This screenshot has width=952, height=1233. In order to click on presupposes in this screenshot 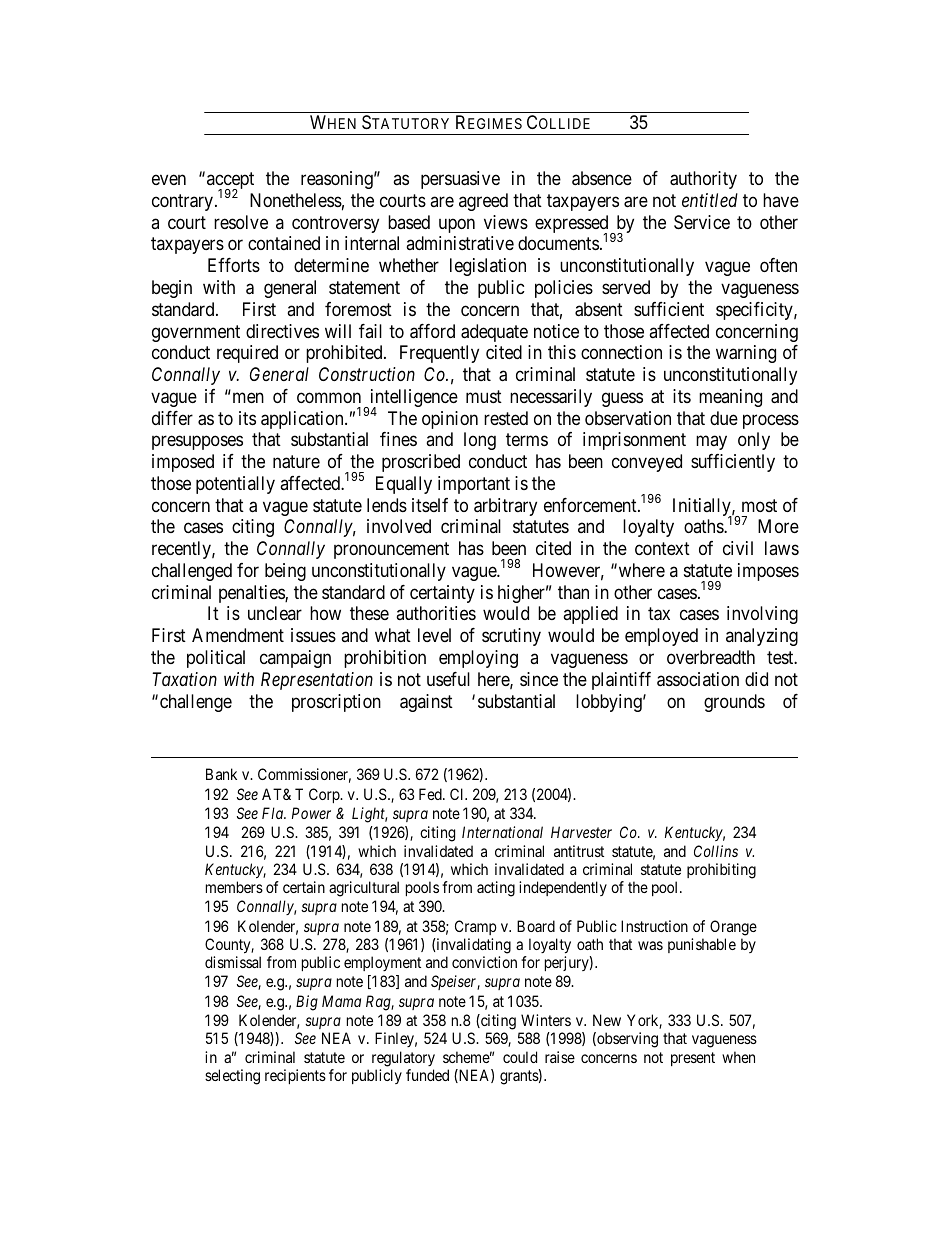, I will do `click(197, 443)`.
